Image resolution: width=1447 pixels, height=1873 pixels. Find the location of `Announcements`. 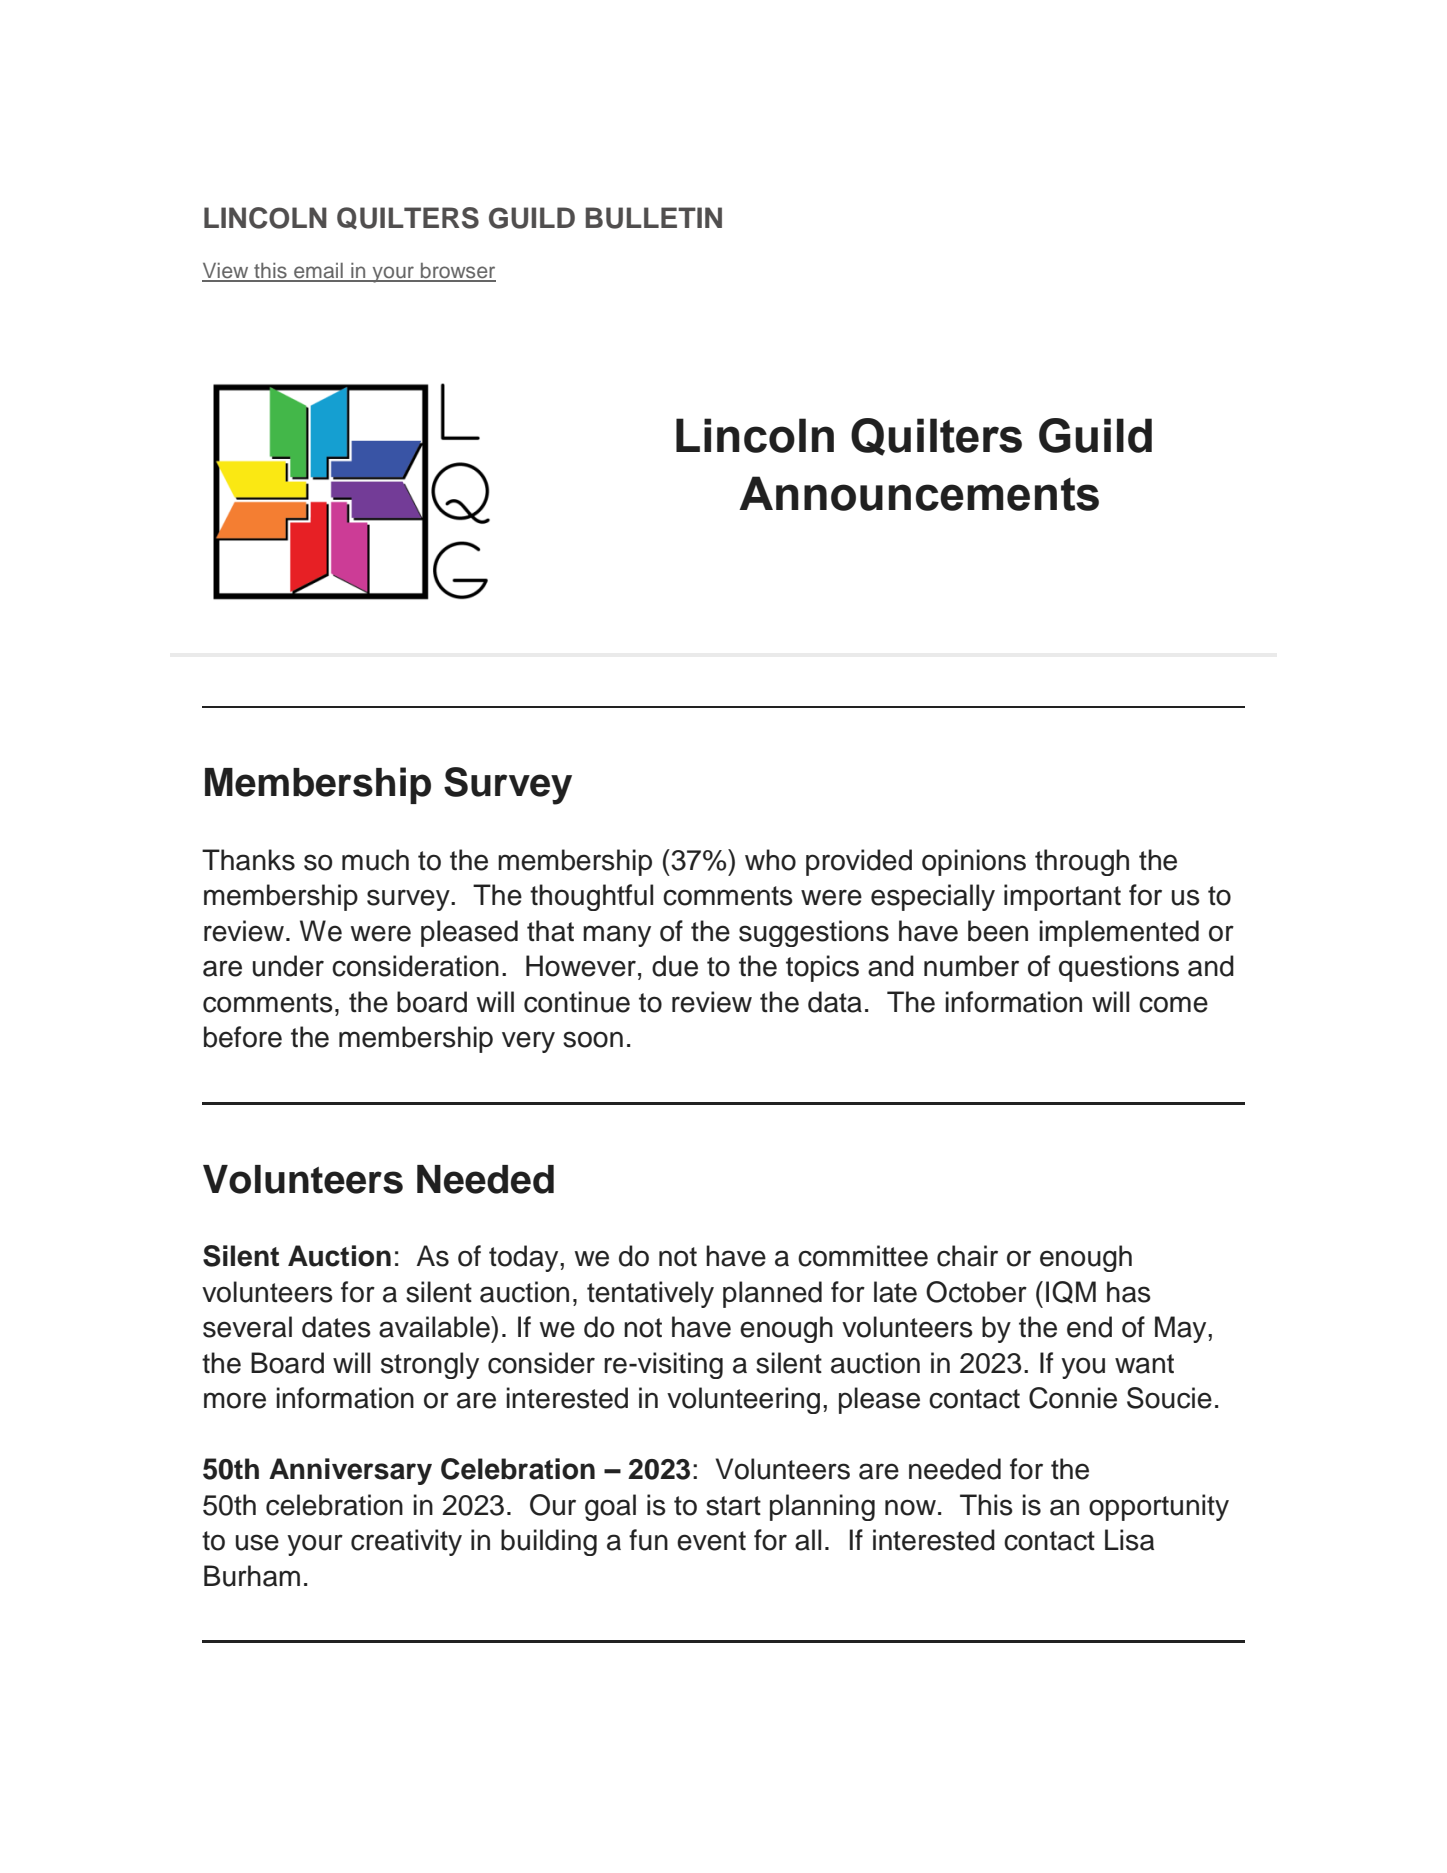

Announcements is located at coordinates (919, 493).
